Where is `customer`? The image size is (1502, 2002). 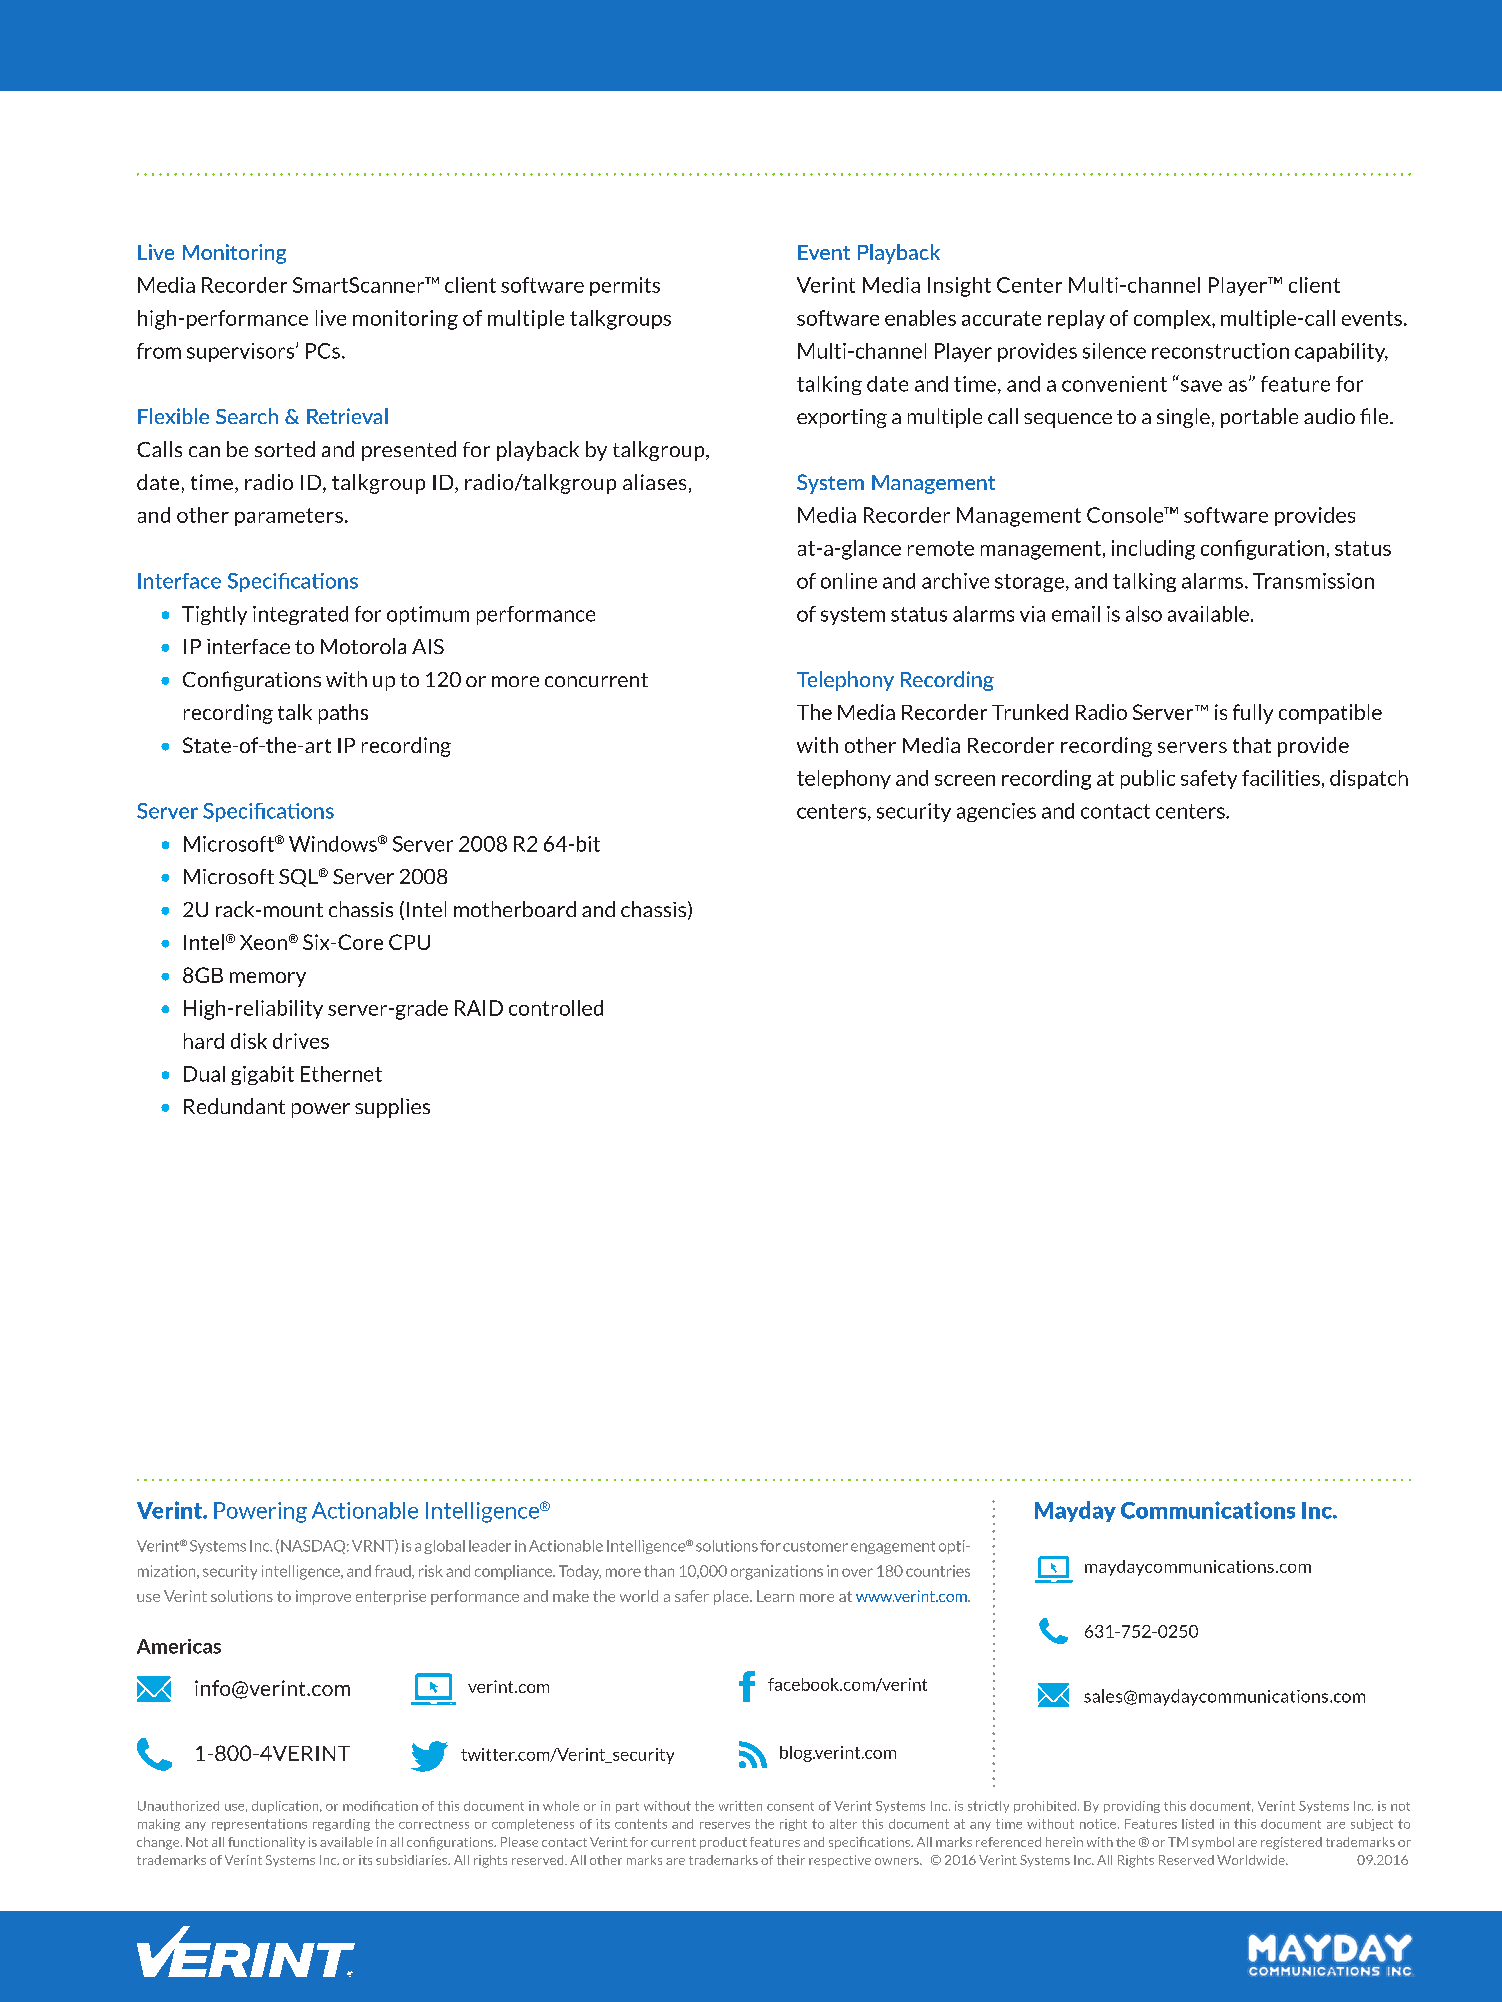 customer is located at coordinates (815, 1546).
